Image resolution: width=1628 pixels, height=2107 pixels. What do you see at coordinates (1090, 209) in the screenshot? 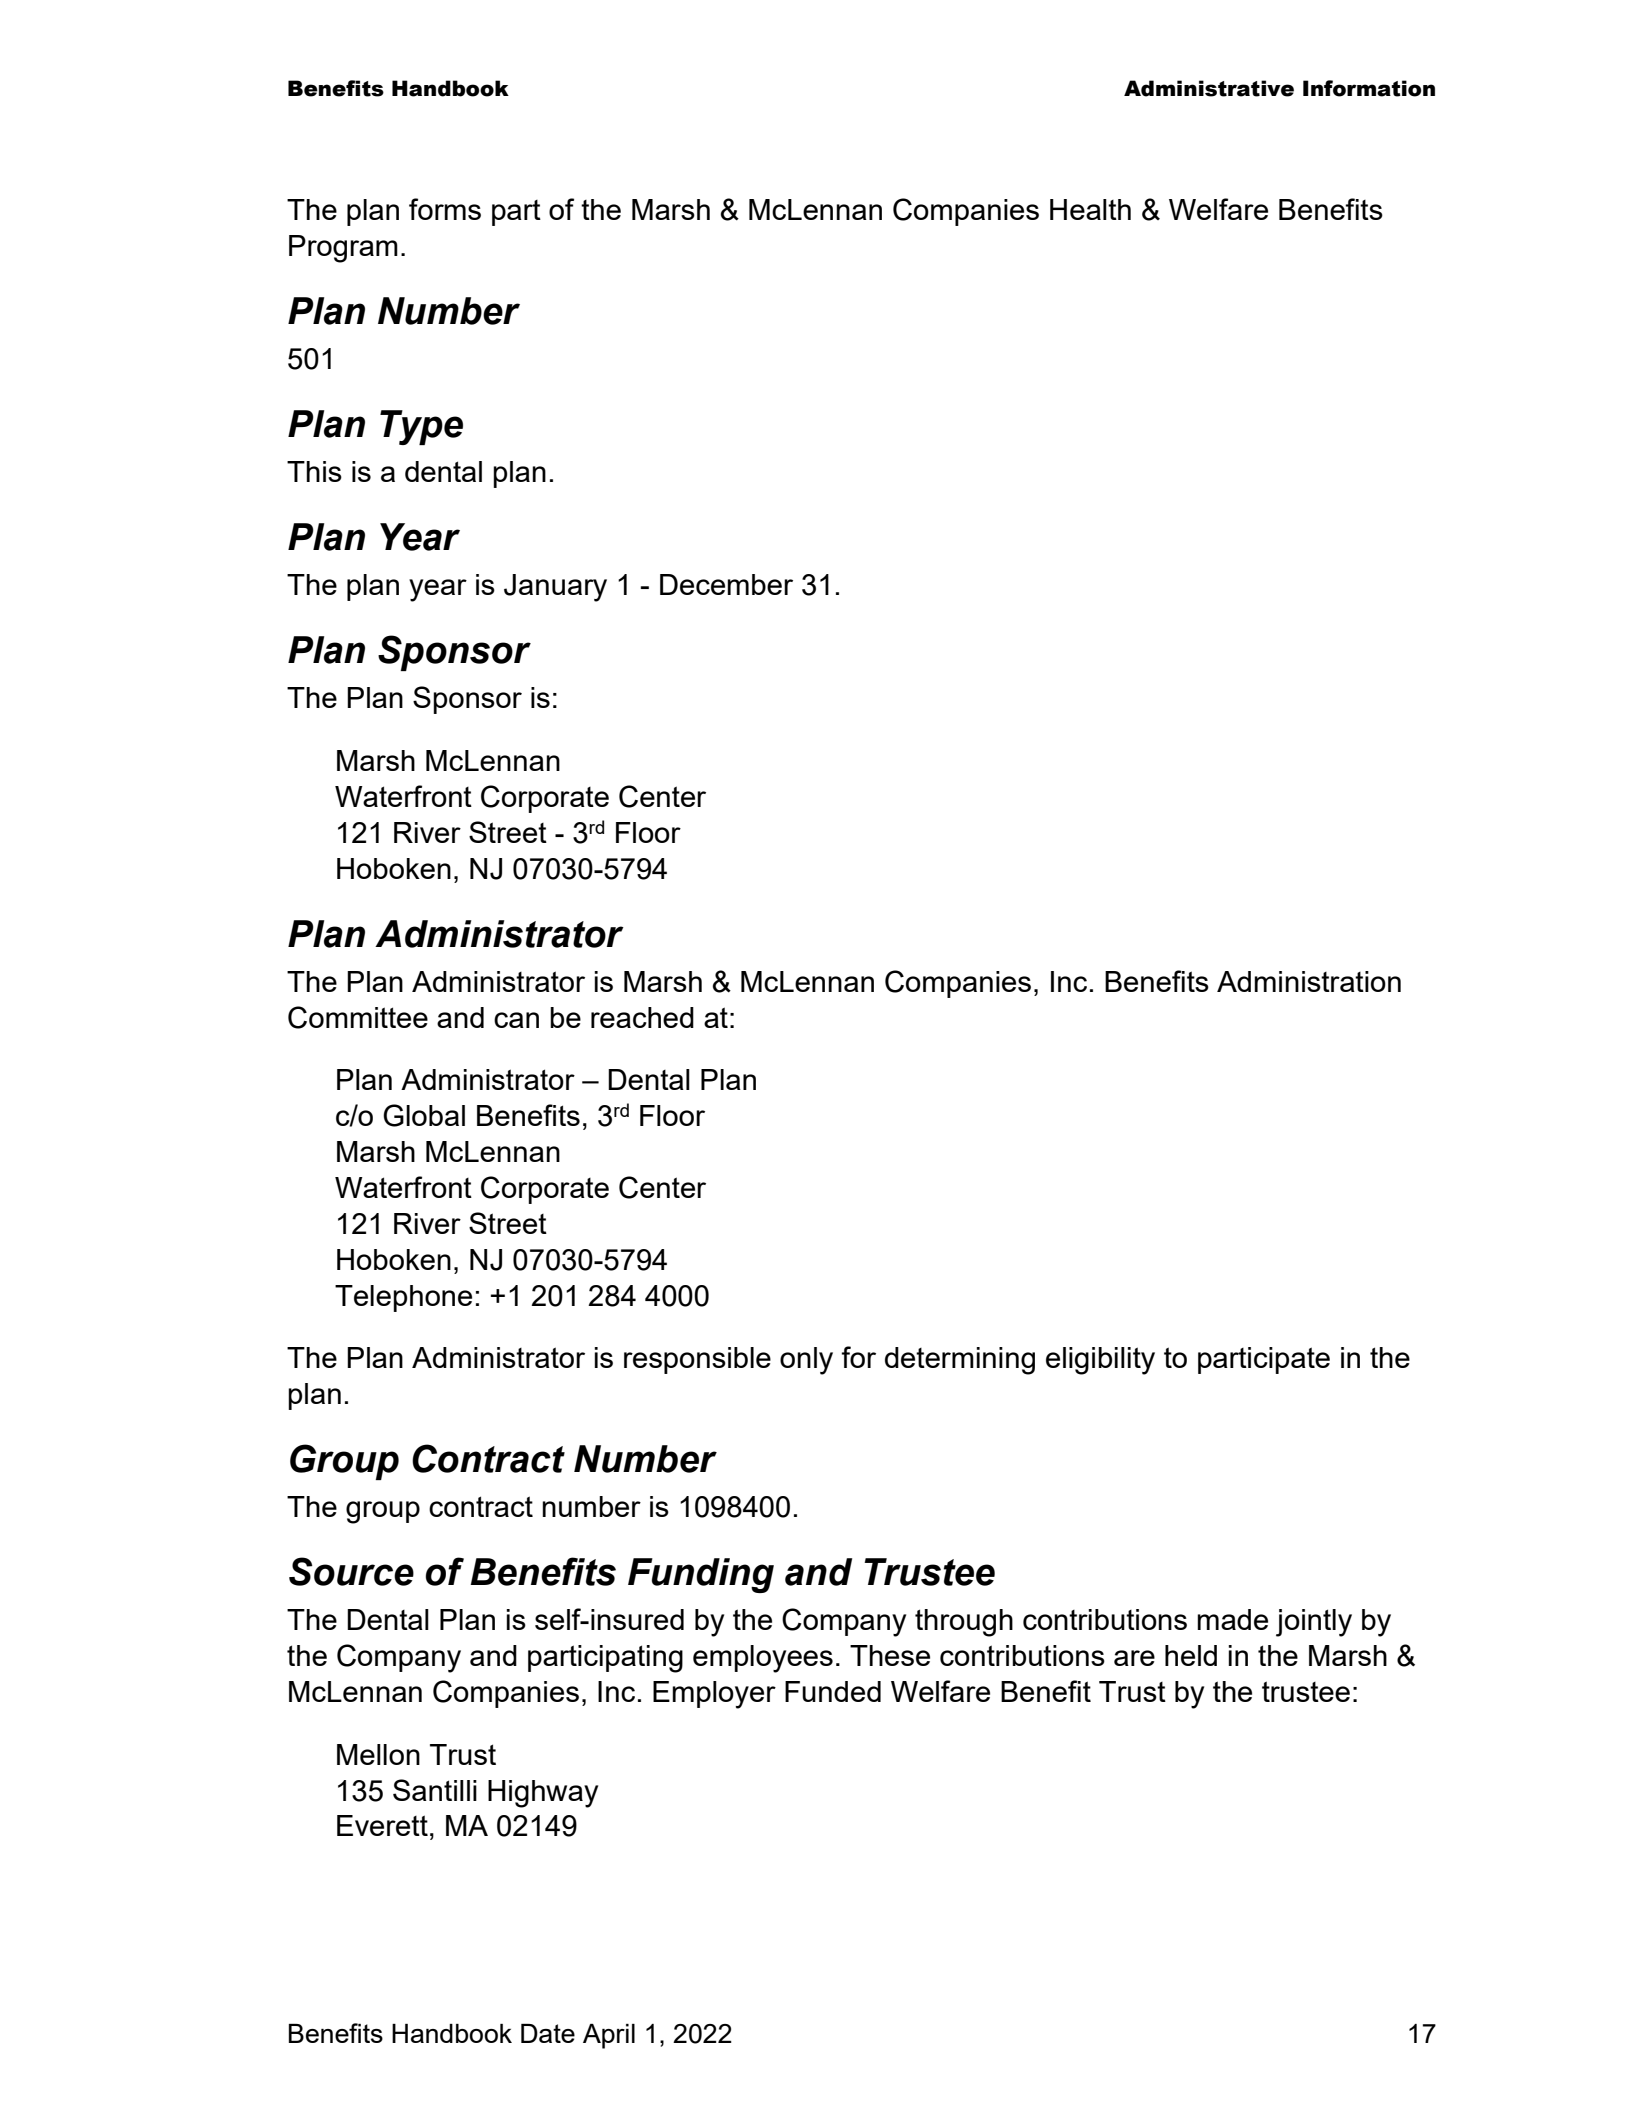
I see `Health` at bounding box center [1090, 209].
